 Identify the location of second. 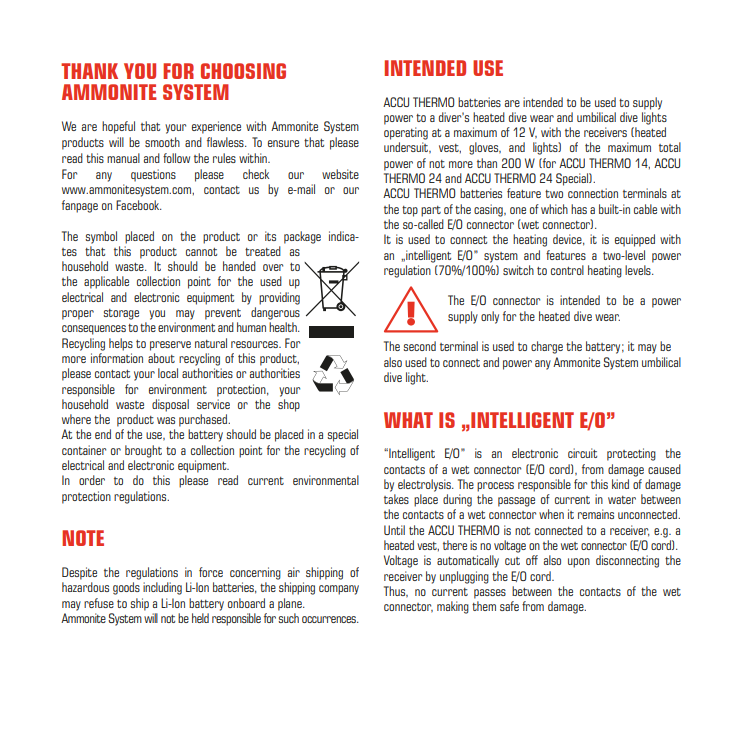
(419, 346).
